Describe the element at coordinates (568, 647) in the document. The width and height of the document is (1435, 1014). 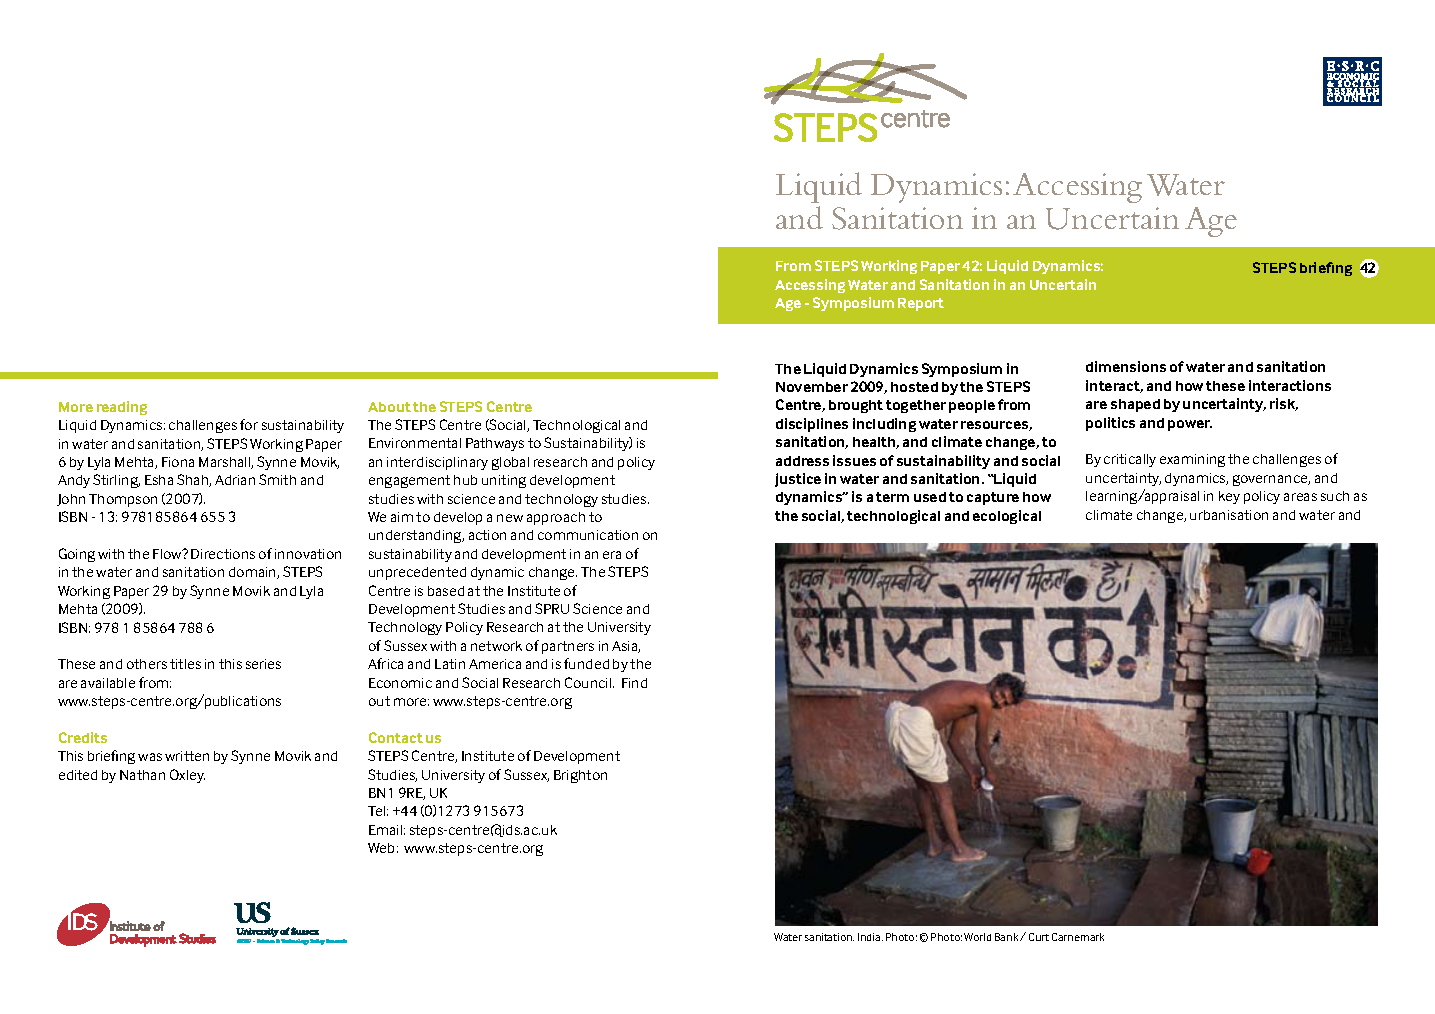
I see `partners` at that location.
